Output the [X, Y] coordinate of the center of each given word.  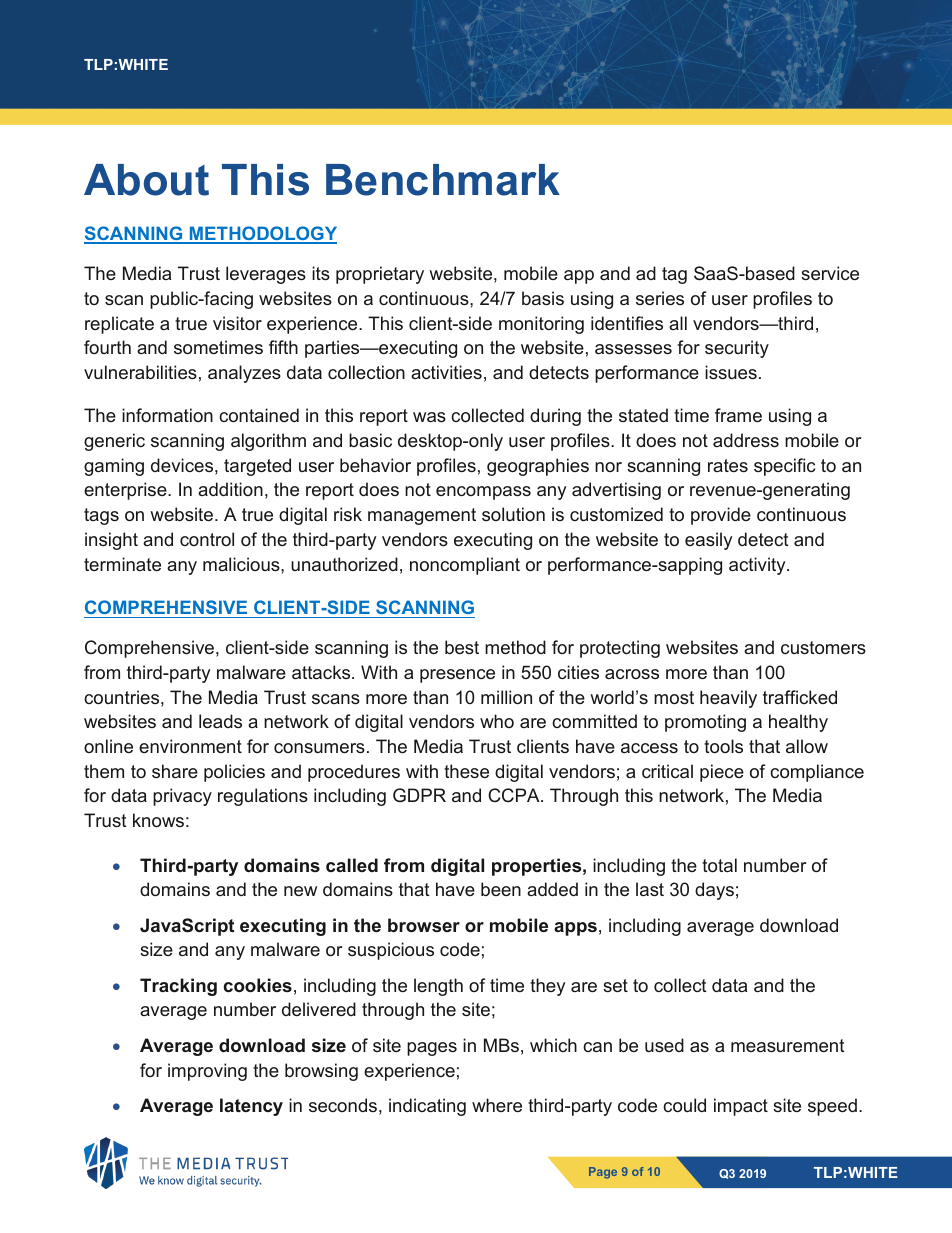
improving [207, 1072]
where [497, 1105]
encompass [483, 493]
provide [721, 516]
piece [722, 773]
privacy [182, 797]
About [146, 180]
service [830, 273]
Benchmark [443, 180]
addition [230, 489]
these [466, 771]
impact [741, 1107]
